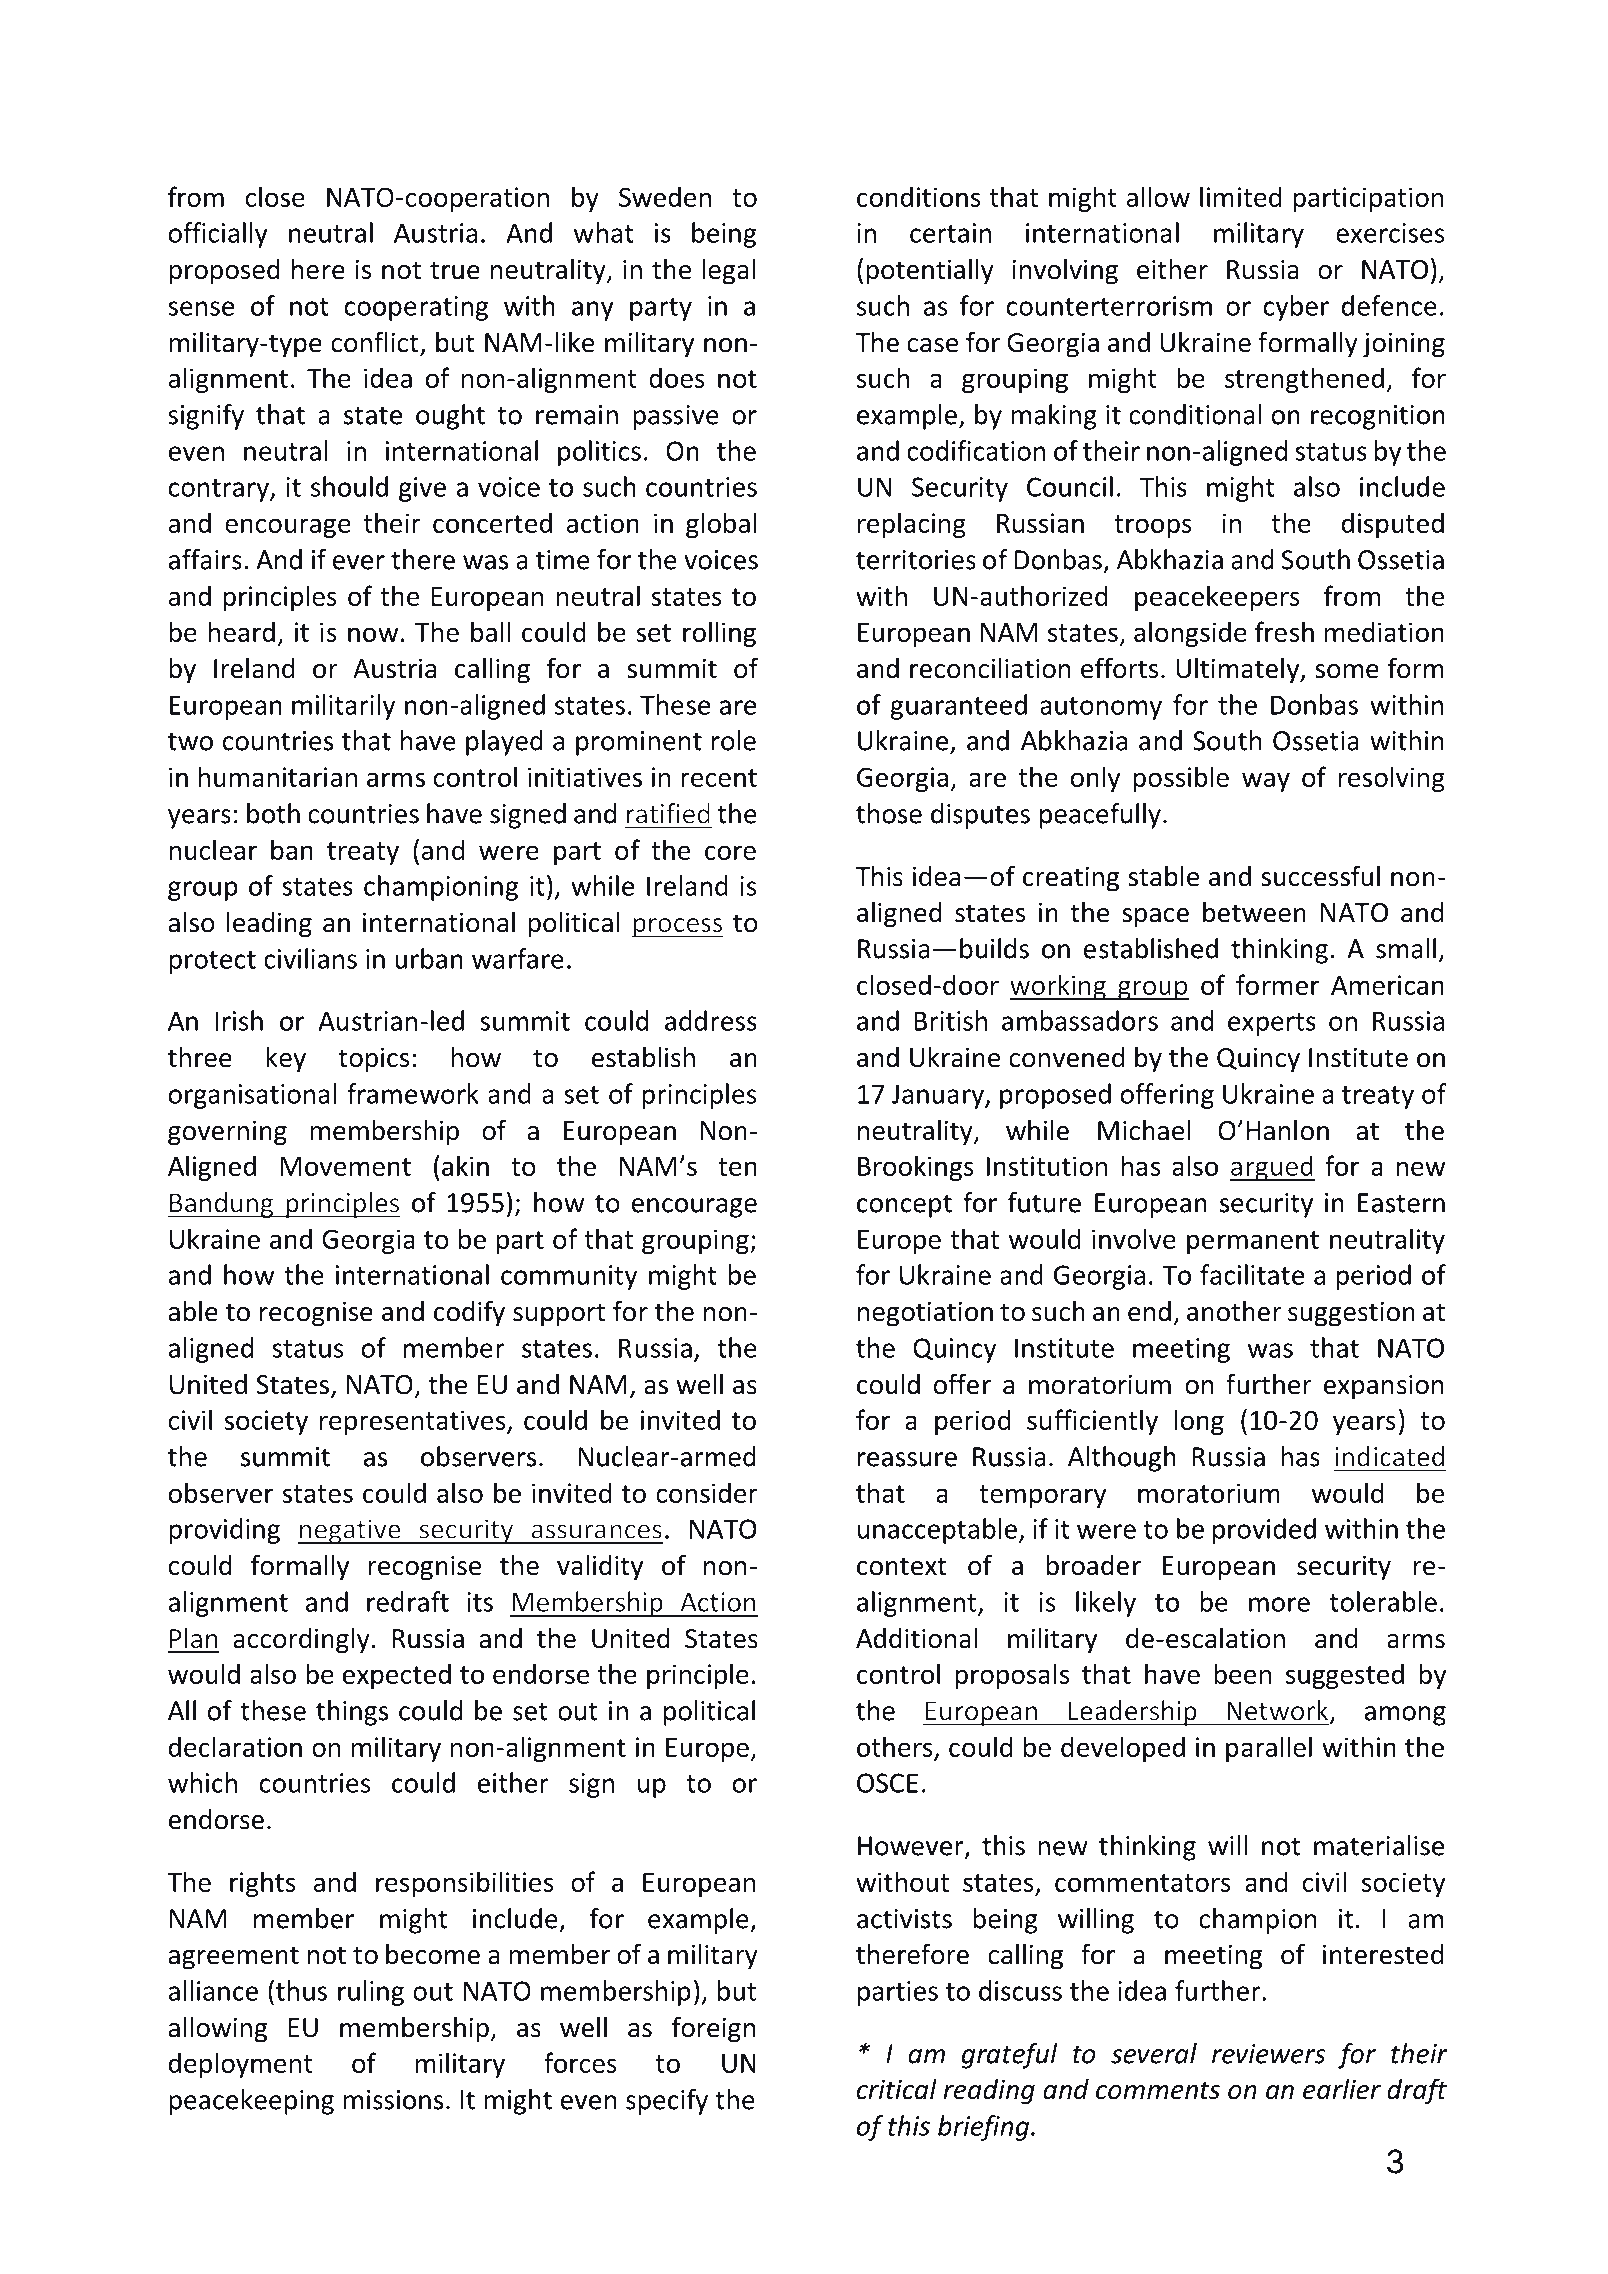 The height and width of the screenshot is (2274, 1608). I want to click on limited, so click(1240, 196).
